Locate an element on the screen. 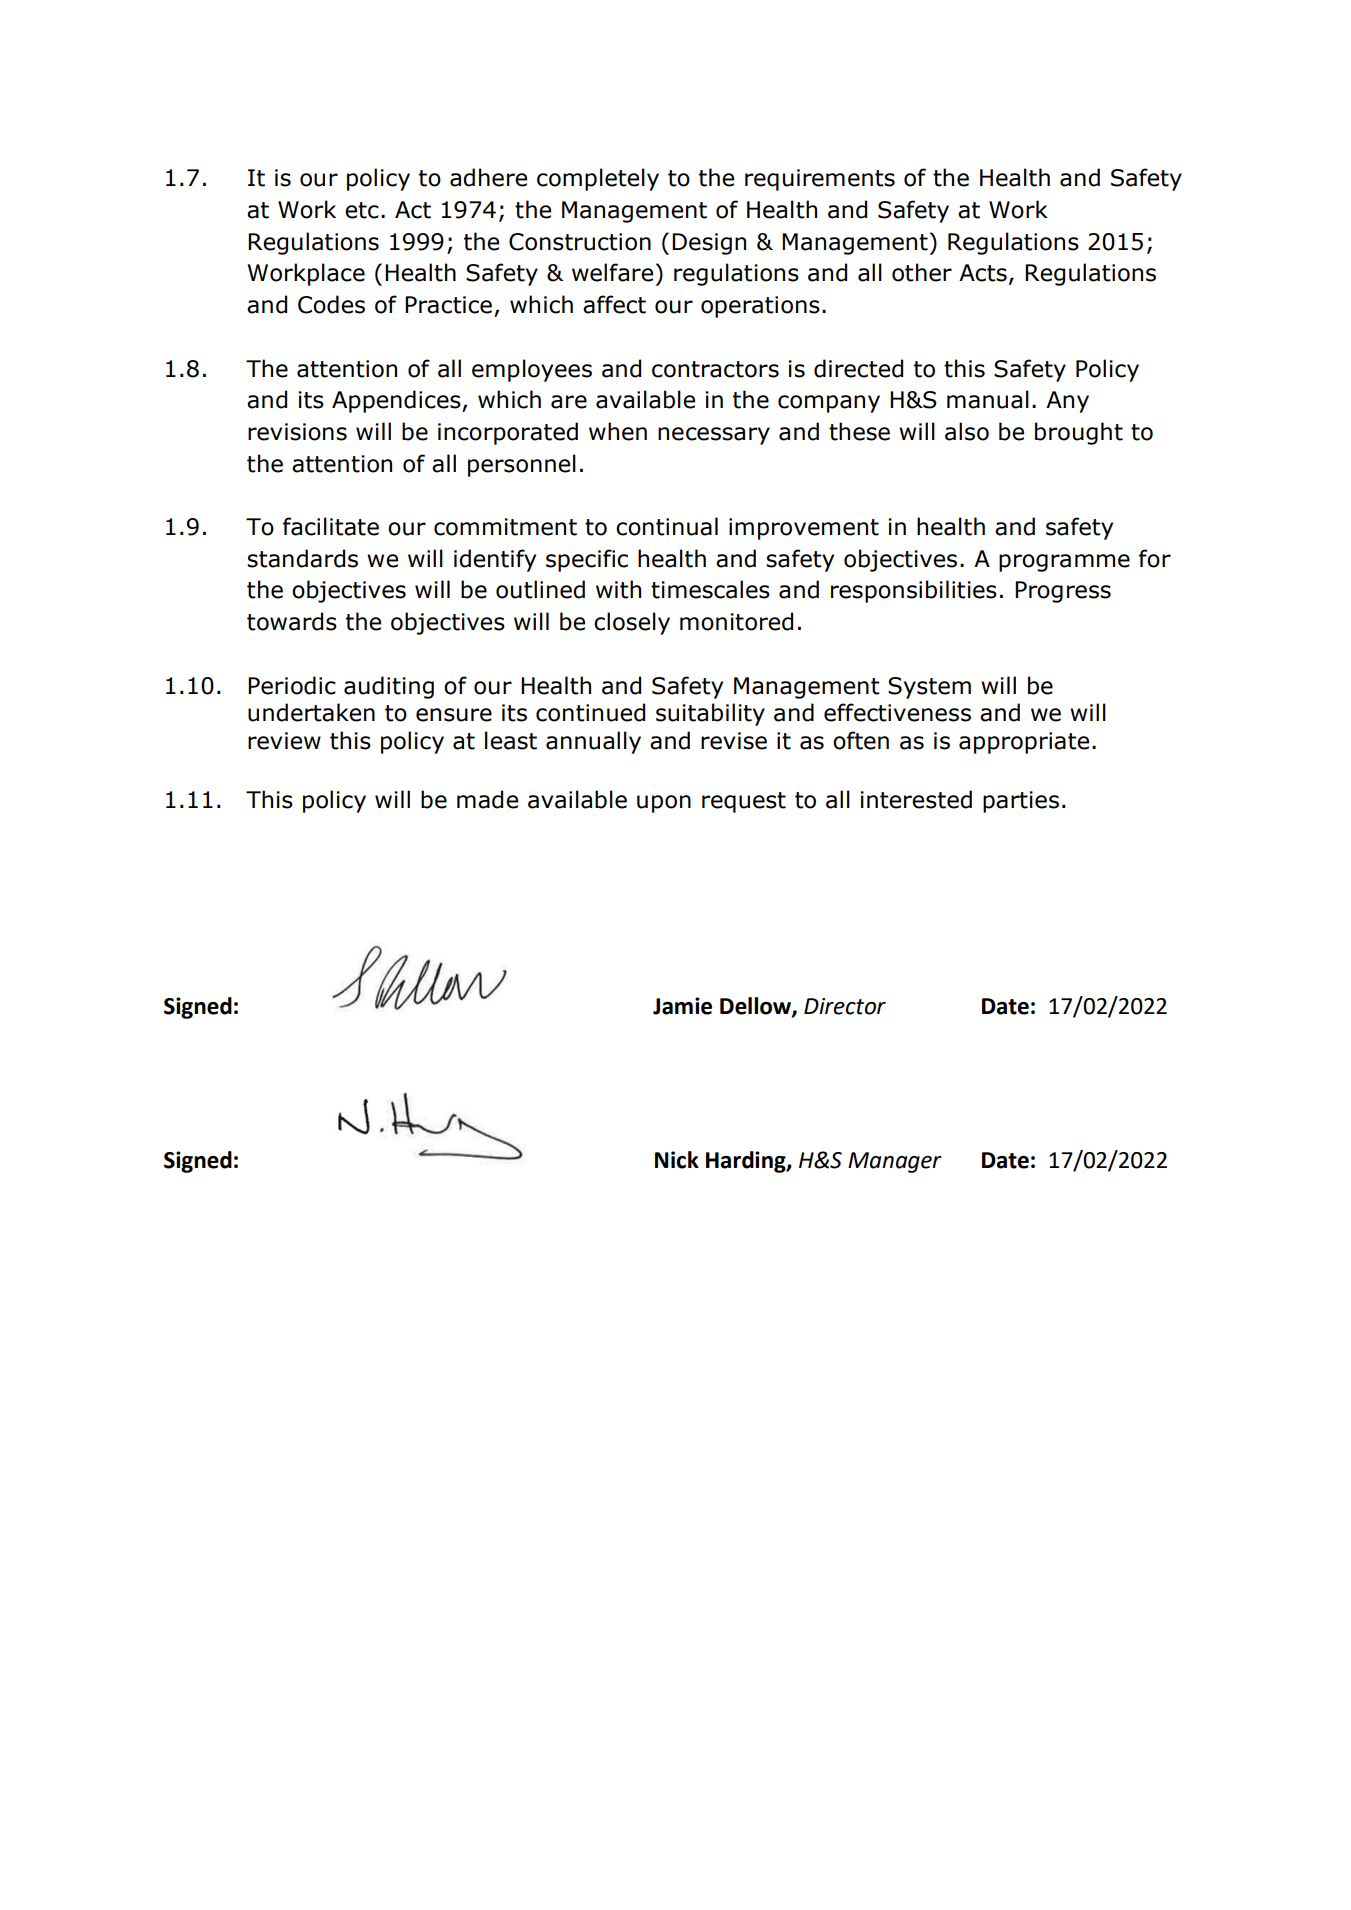 This screenshot has height=1910, width=1351. made is located at coordinates (487, 799).
